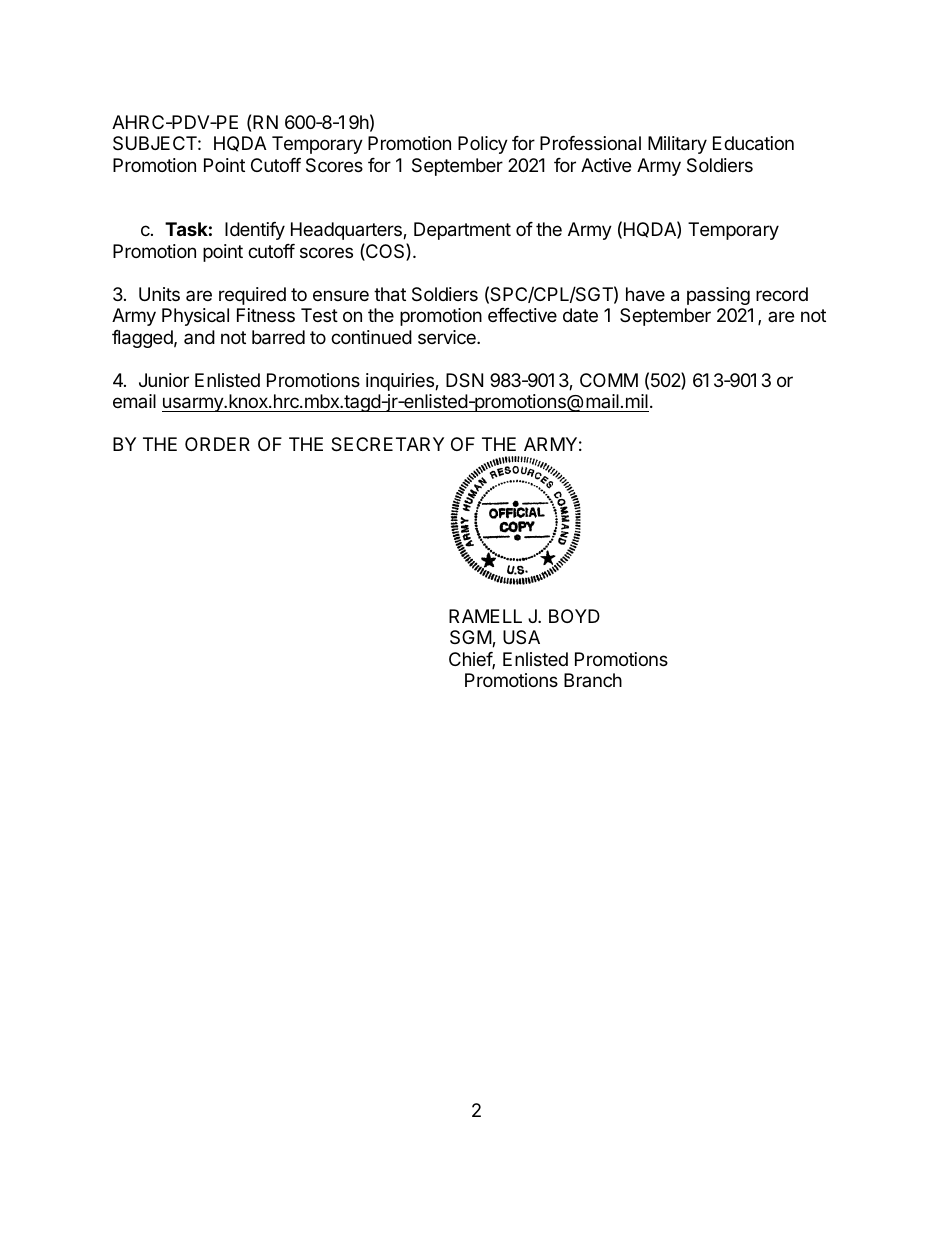 The width and height of the screenshot is (952, 1233). Describe the element at coordinates (609, 380) in the screenshot. I see `COMM` at that location.
